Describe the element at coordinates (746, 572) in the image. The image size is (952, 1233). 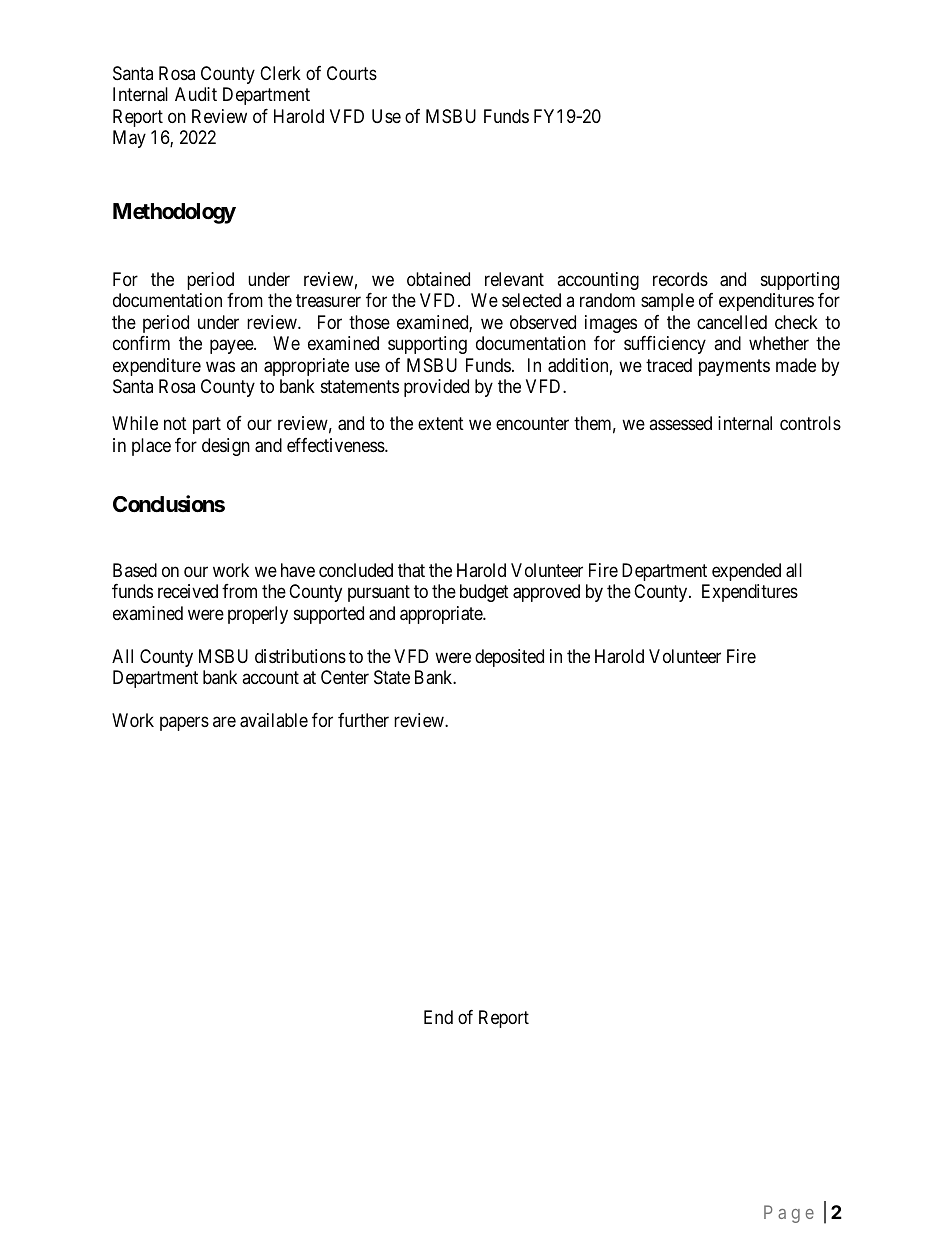
I see `expended` at that location.
